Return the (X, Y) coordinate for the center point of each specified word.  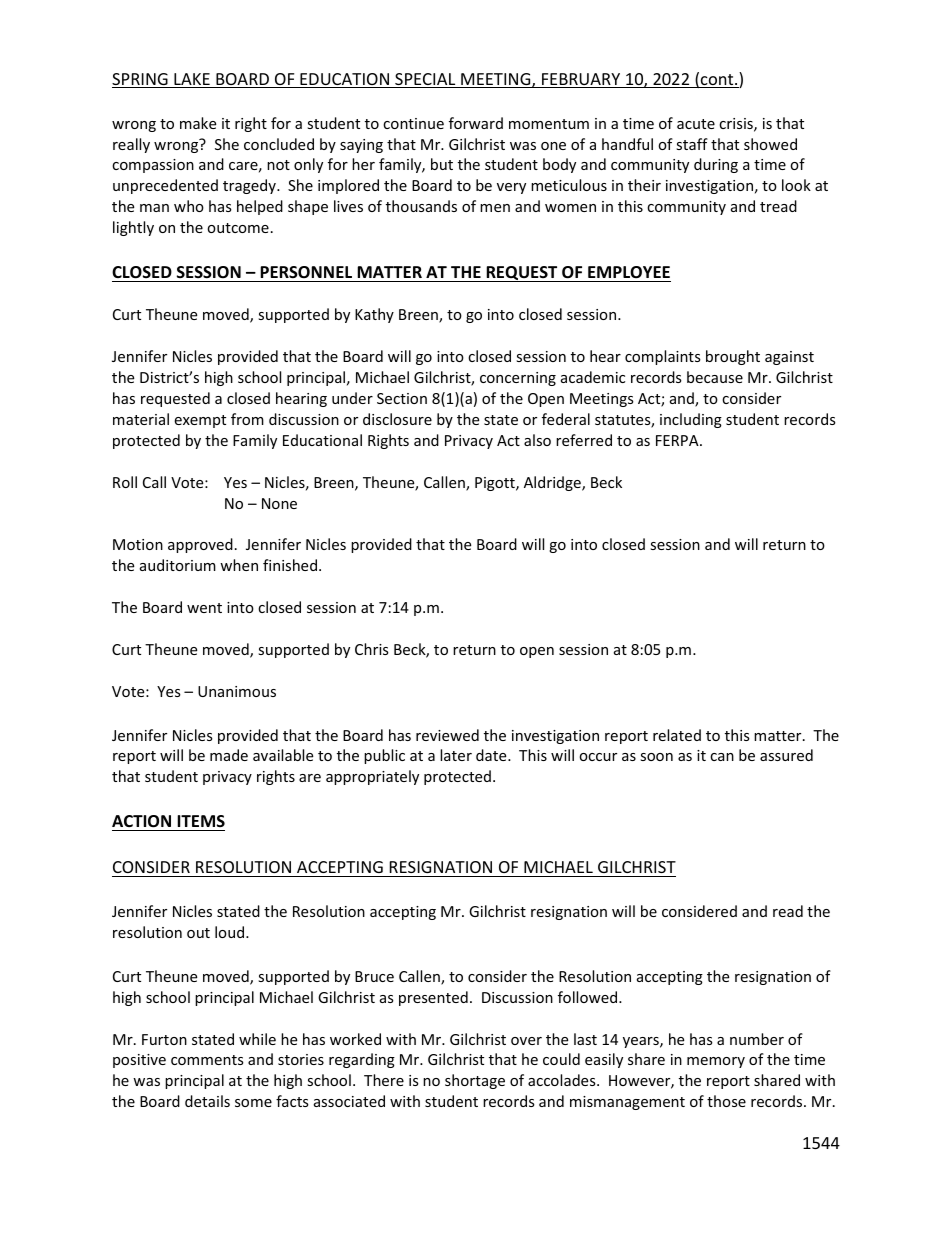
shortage (475, 1081)
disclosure (397, 419)
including (691, 420)
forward (476, 123)
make (198, 123)
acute (696, 124)
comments (207, 1060)
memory (716, 1062)
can (722, 757)
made (229, 755)
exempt (200, 421)
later (456, 755)
